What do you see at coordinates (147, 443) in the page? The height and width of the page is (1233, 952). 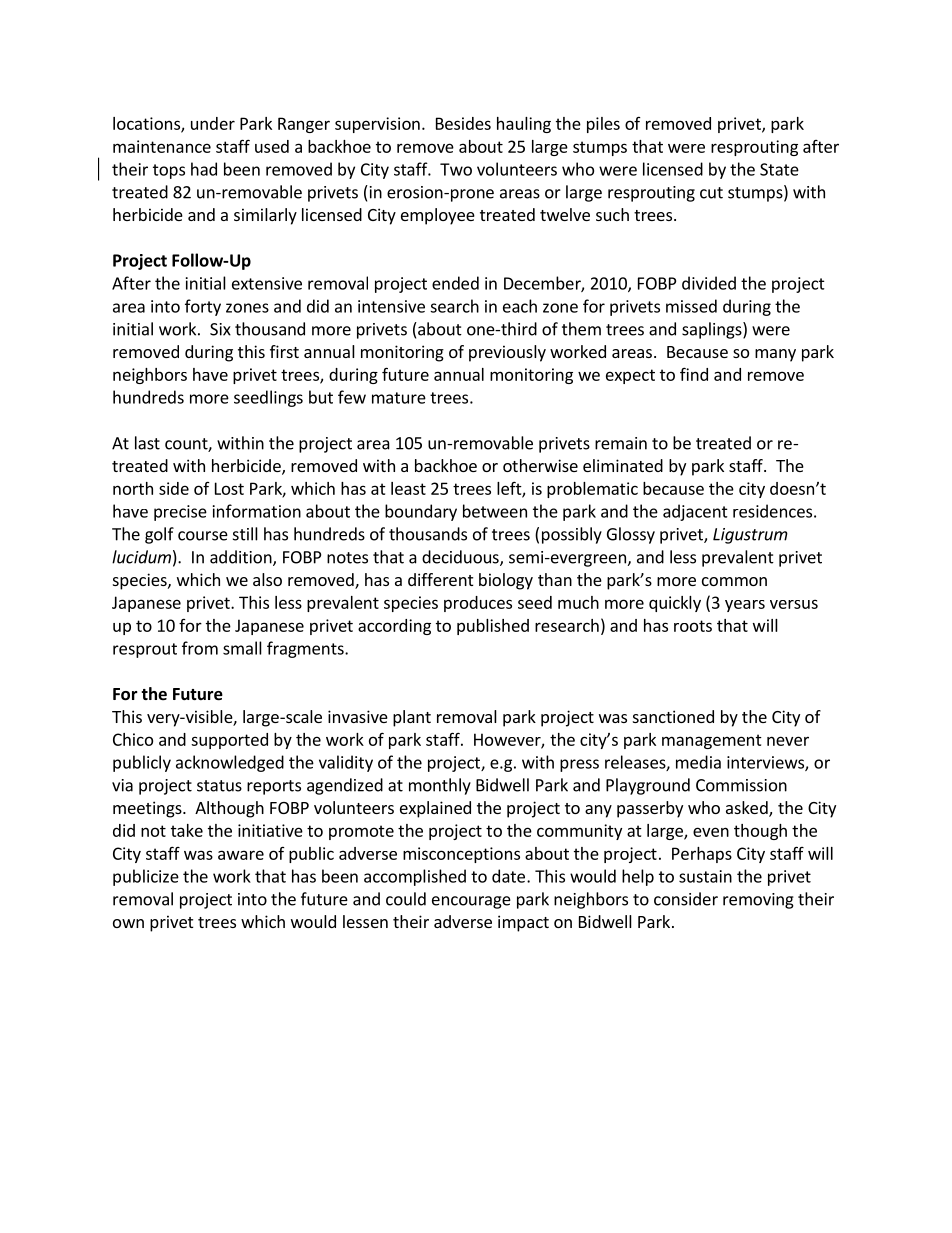 I see `last` at bounding box center [147, 443].
